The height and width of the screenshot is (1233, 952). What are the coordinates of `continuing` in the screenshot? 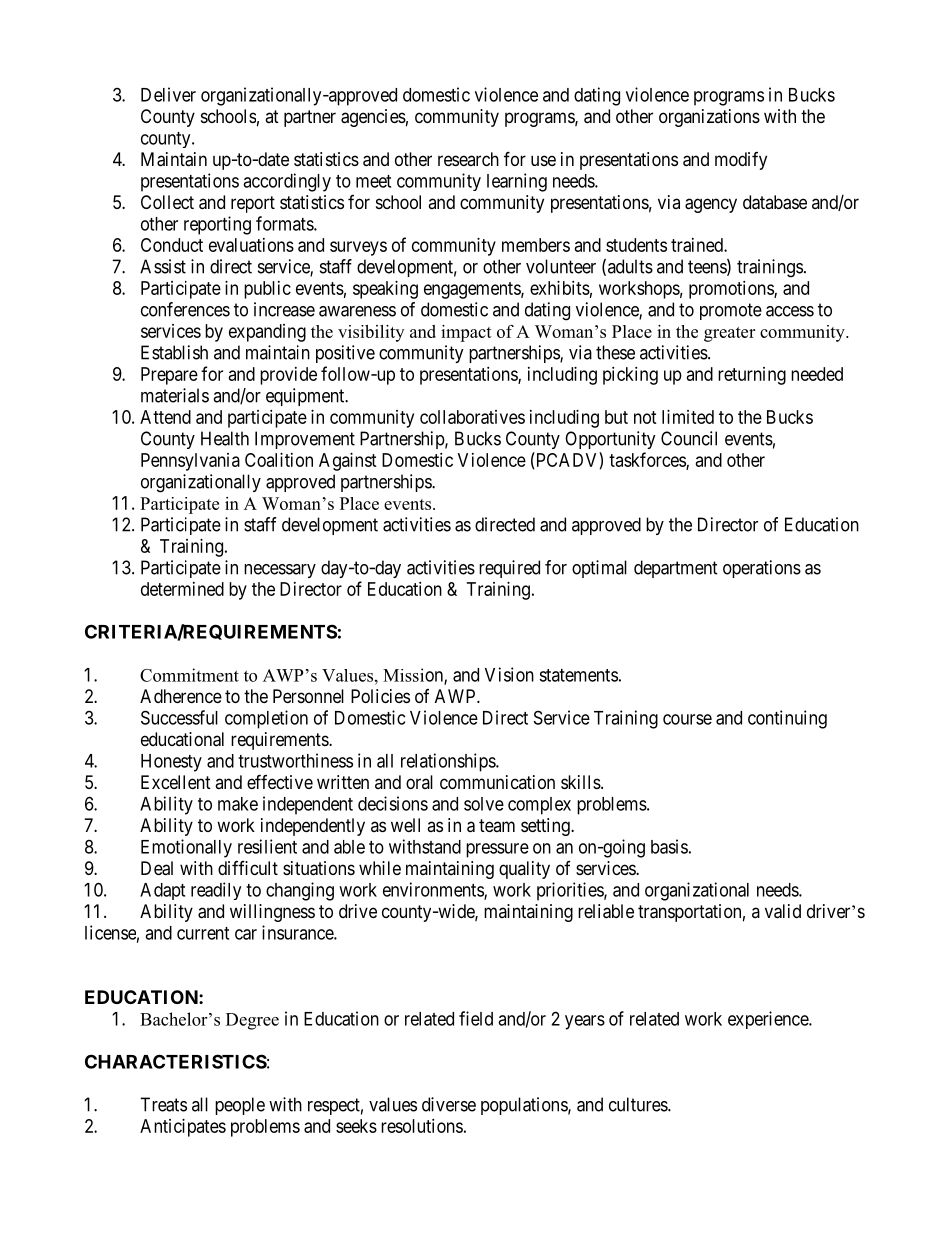 It's located at (787, 719).
